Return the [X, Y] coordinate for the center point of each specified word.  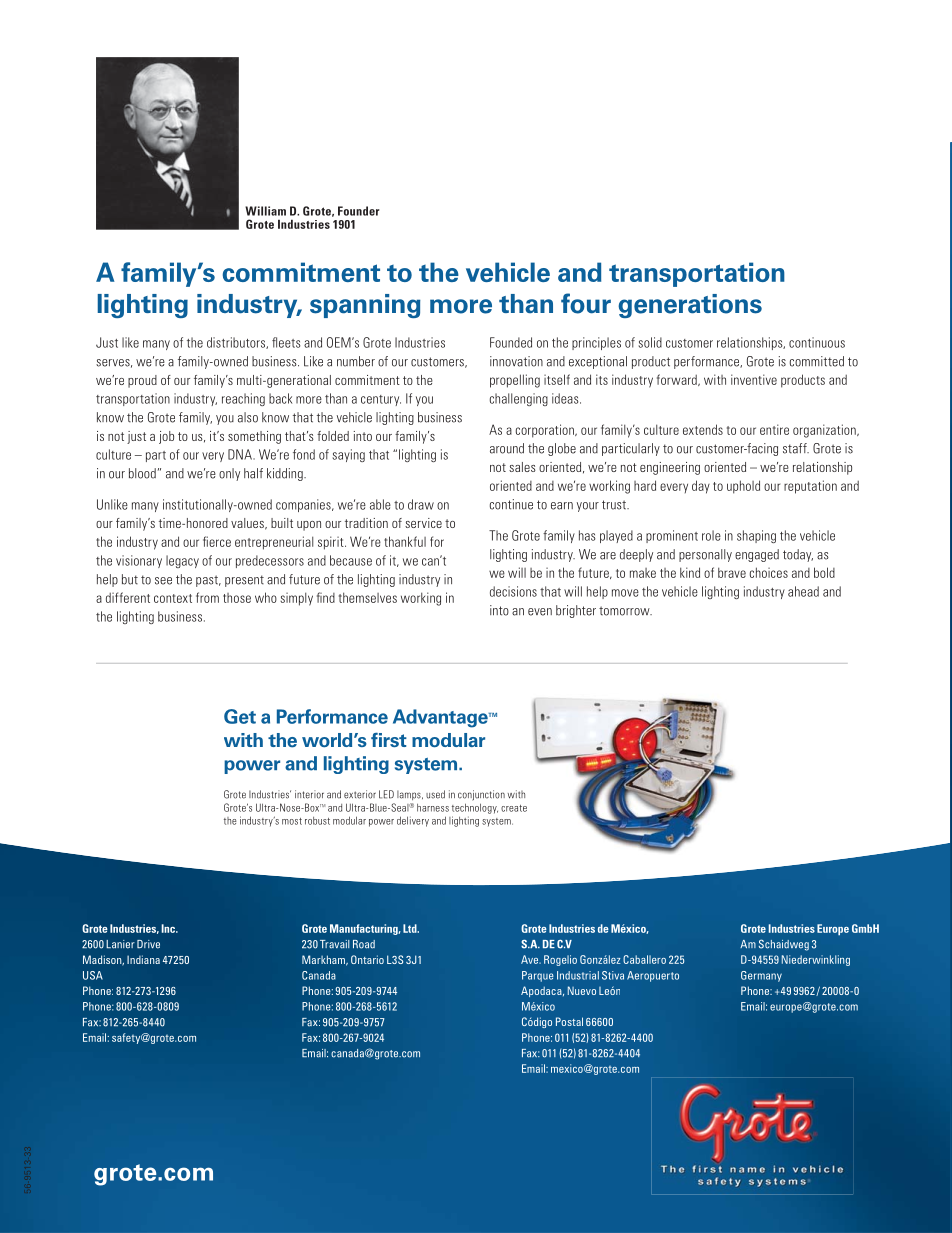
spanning [365, 306]
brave [732, 572]
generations [690, 306]
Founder [359, 211]
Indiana [143, 959]
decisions [513, 591]
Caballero [644, 959]
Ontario [367, 959]
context [173, 598]
